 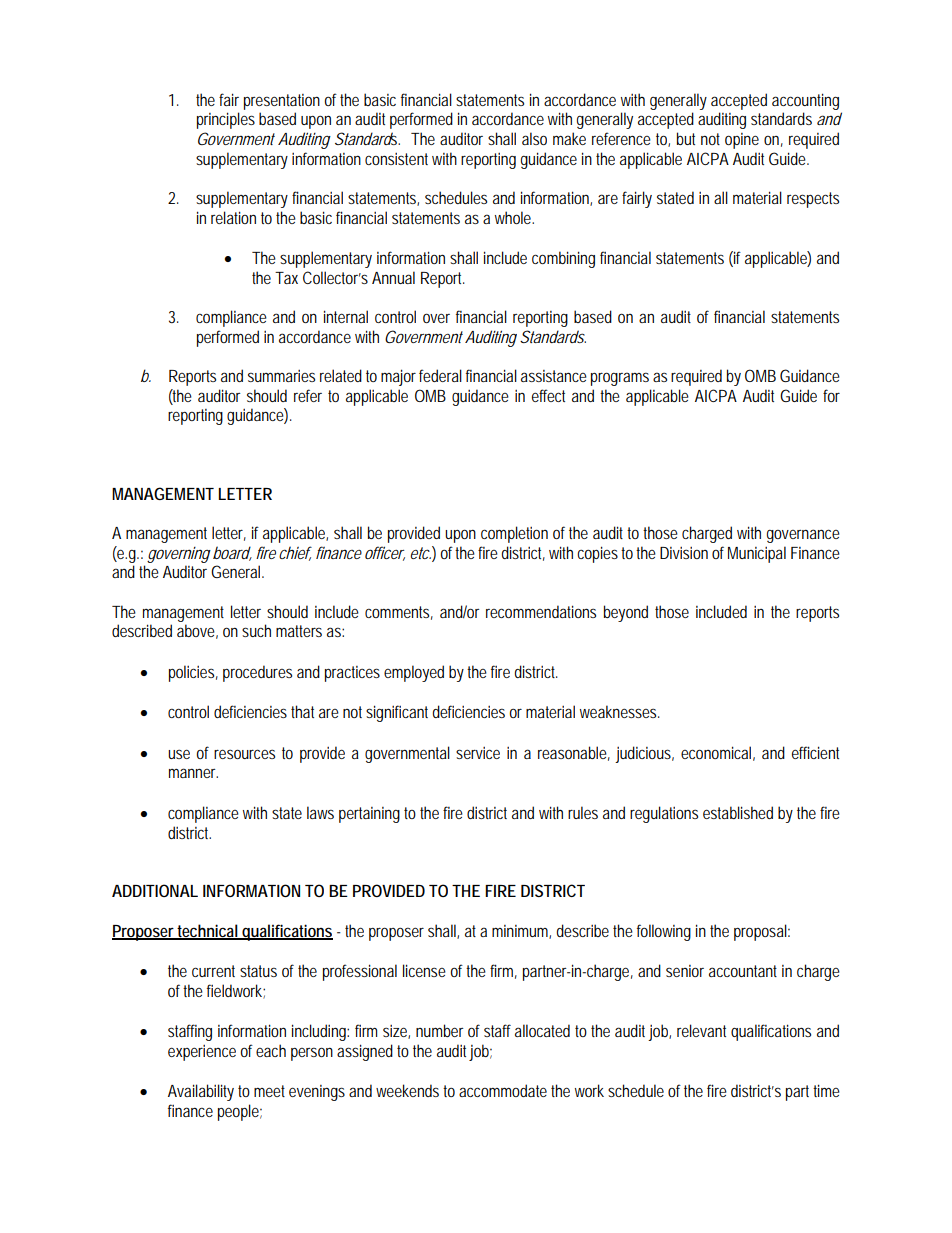 What do you see at coordinates (534, 138) in the screenshot?
I see `also` at bounding box center [534, 138].
